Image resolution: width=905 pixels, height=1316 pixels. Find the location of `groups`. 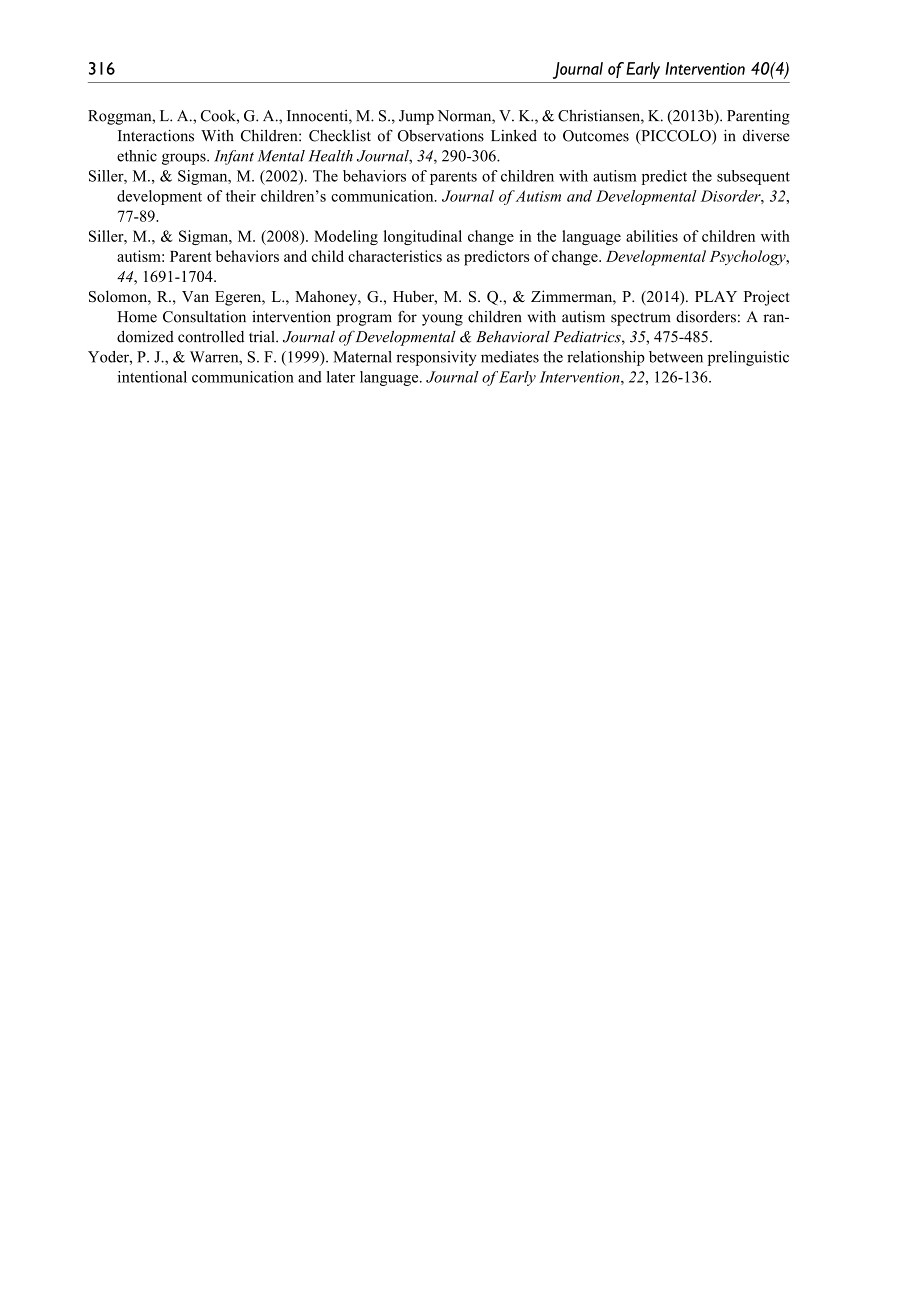

groups is located at coordinates (185, 159).
